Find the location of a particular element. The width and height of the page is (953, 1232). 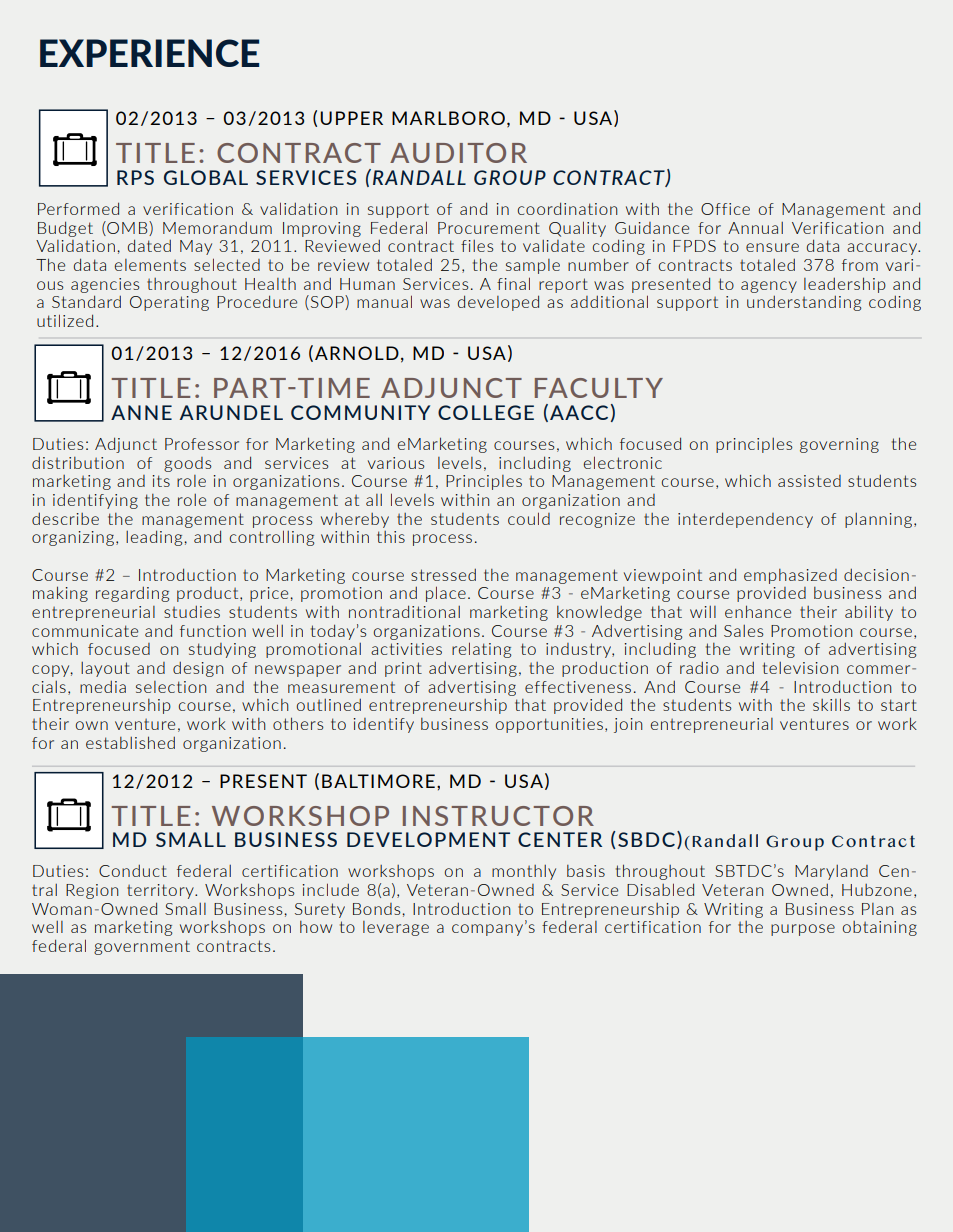

MARLBORO is located at coordinates (448, 118).
